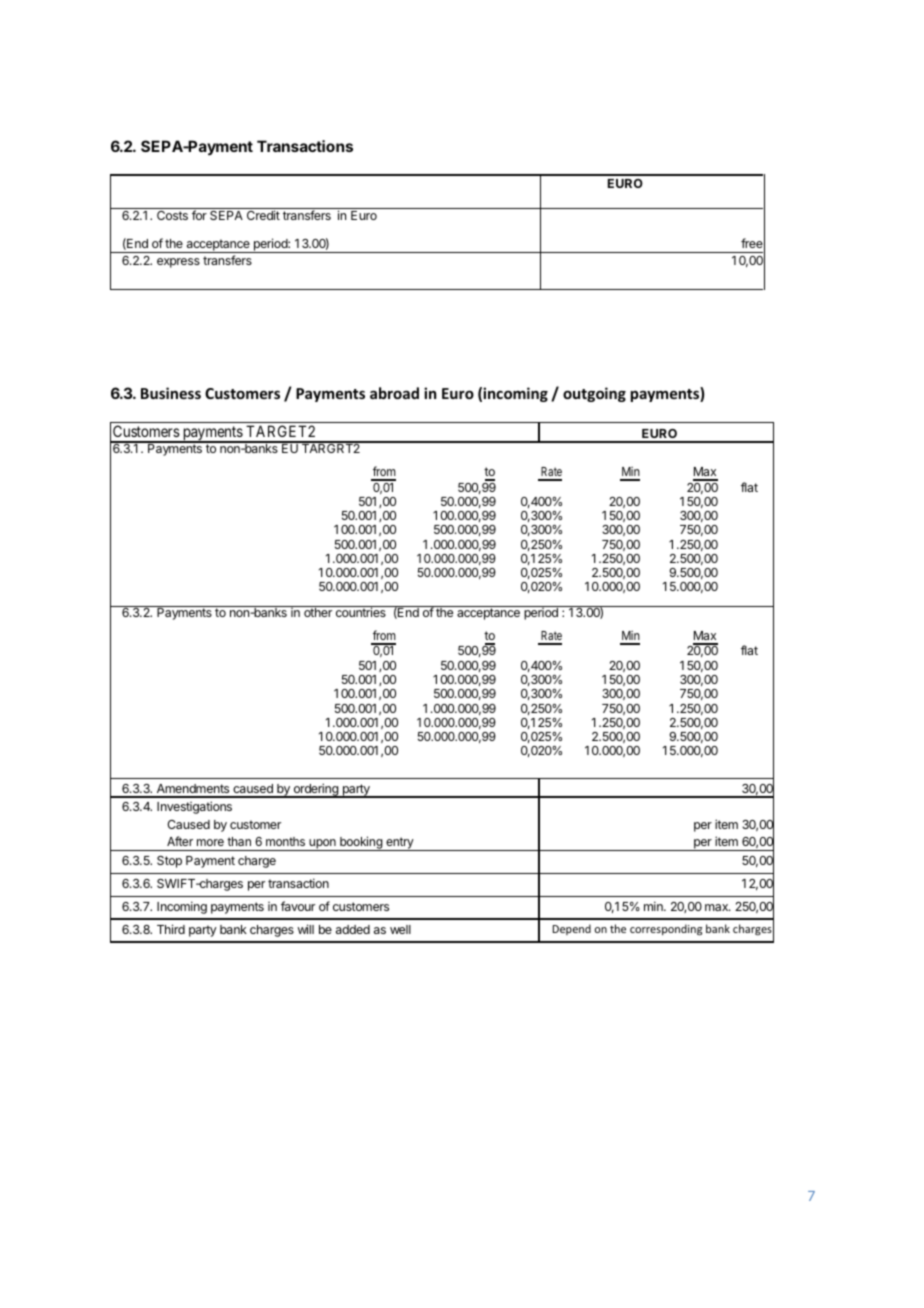  I want to click on abroad, so click(394, 393).
